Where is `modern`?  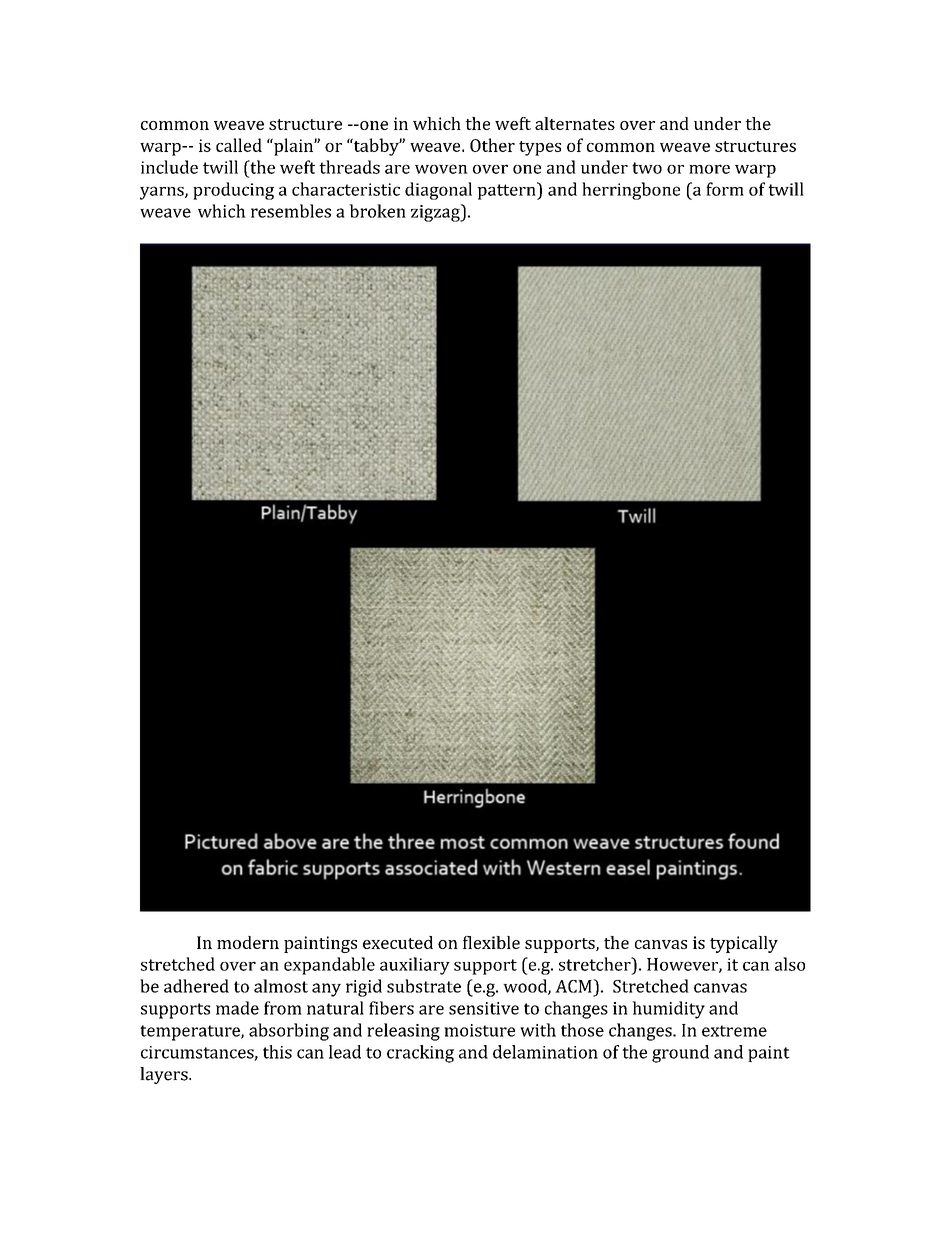 modern is located at coordinates (248, 942).
